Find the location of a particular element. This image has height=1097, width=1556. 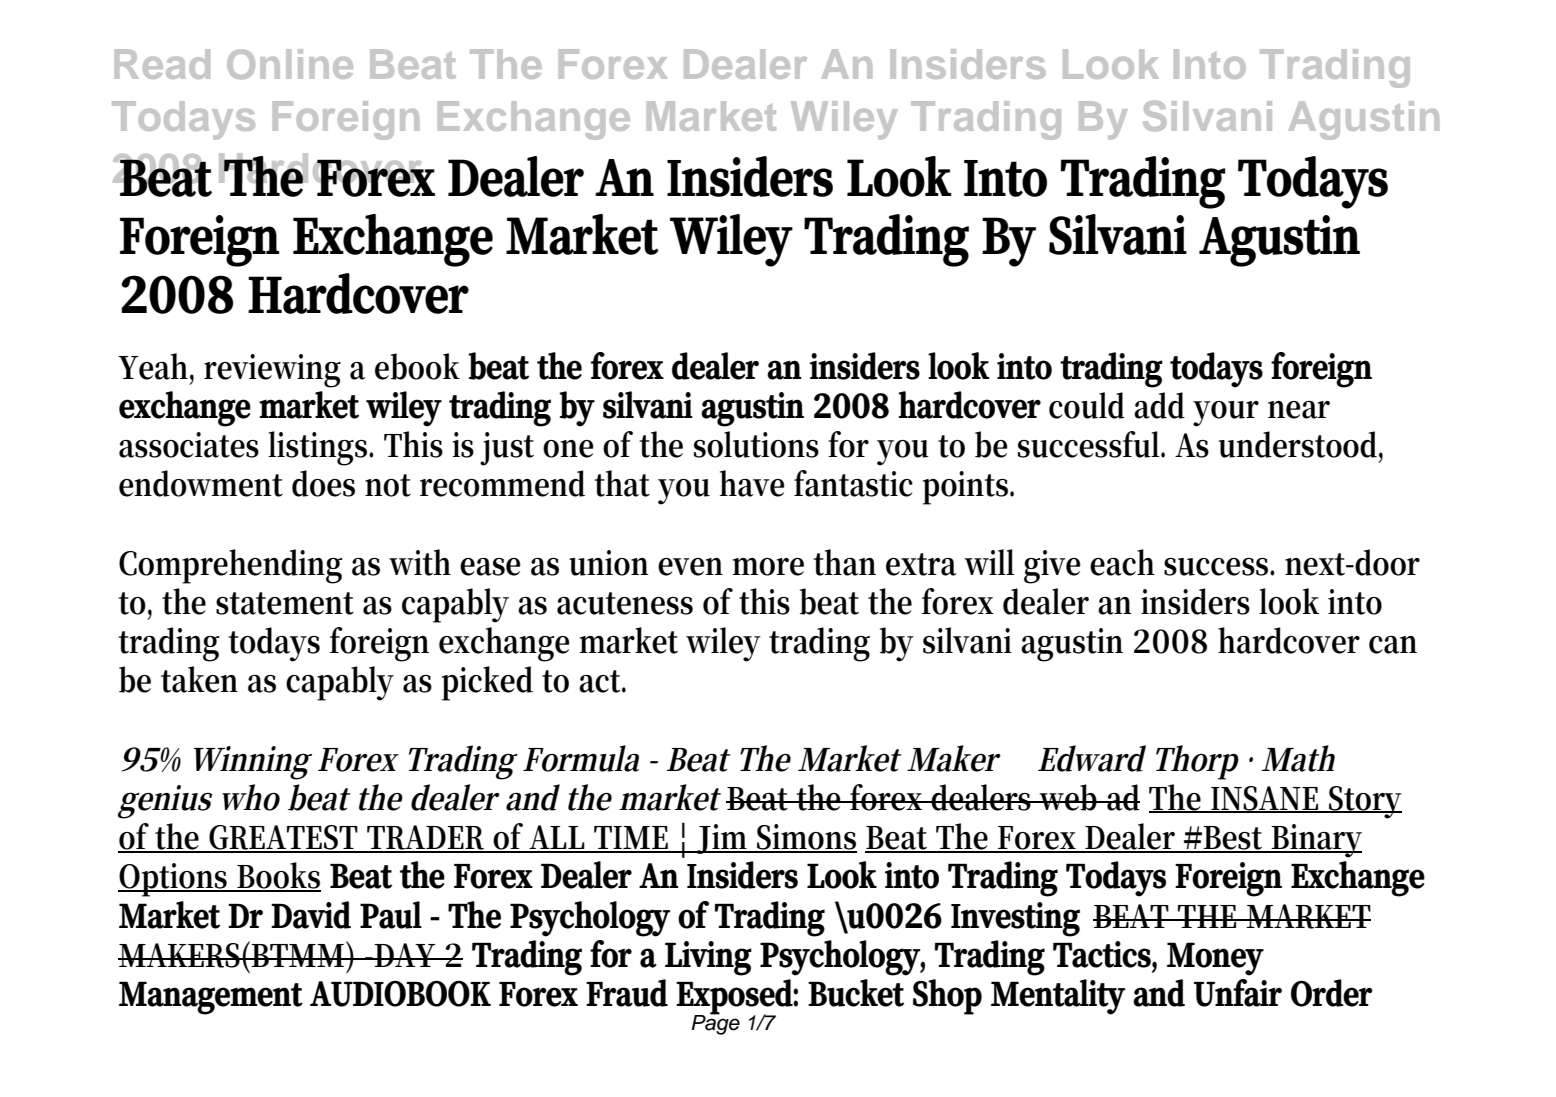

AUDIOBOOK is located at coordinates (400, 993).
